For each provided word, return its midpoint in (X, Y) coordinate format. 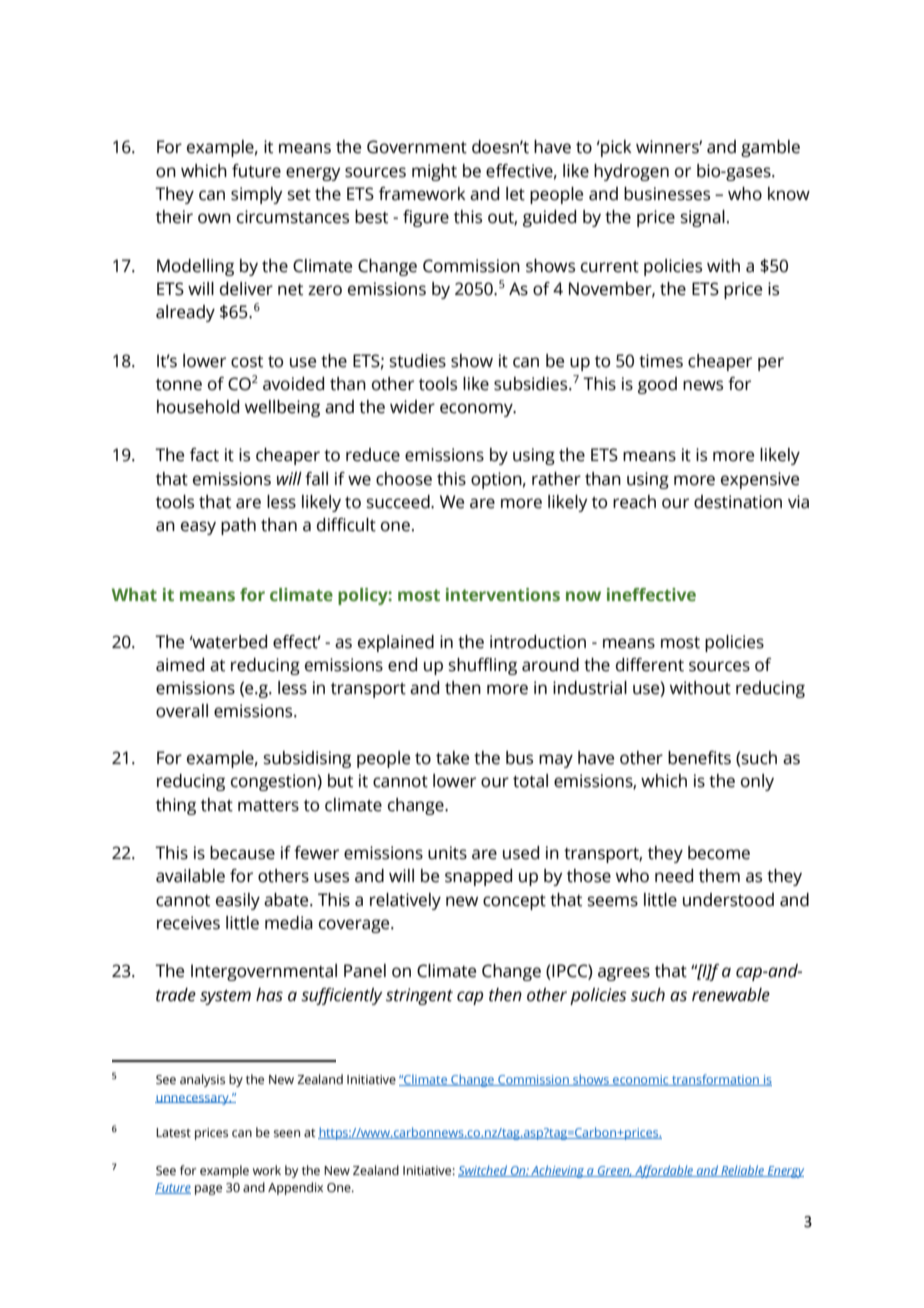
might (434, 172)
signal (703, 218)
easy (198, 528)
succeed (399, 502)
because (242, 853)
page (208, 1190)
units (447, 853)
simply (257, 195)
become (719, 853)
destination (738, 502)
